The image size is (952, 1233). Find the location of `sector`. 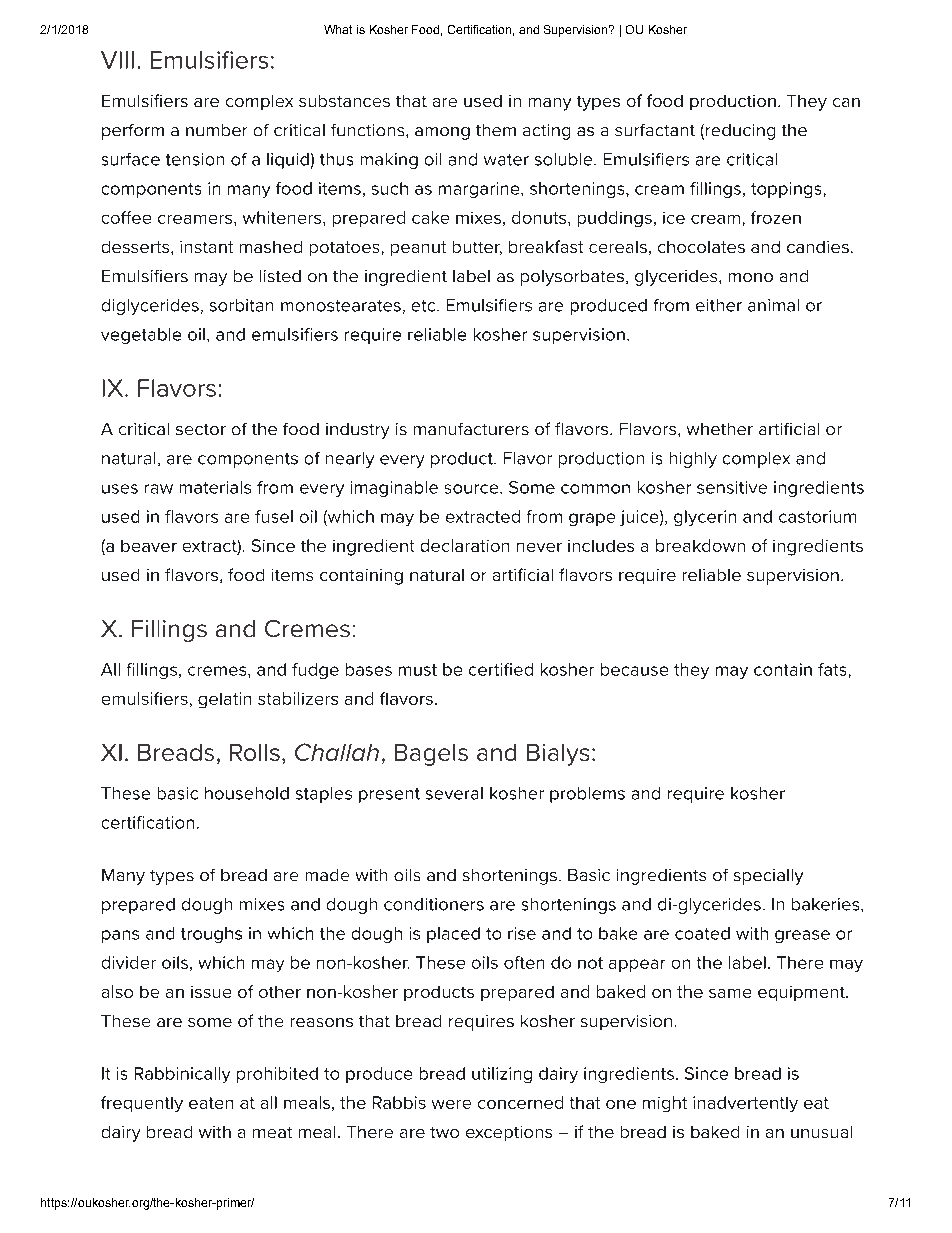

sector is located at coordinates (201, 429).
